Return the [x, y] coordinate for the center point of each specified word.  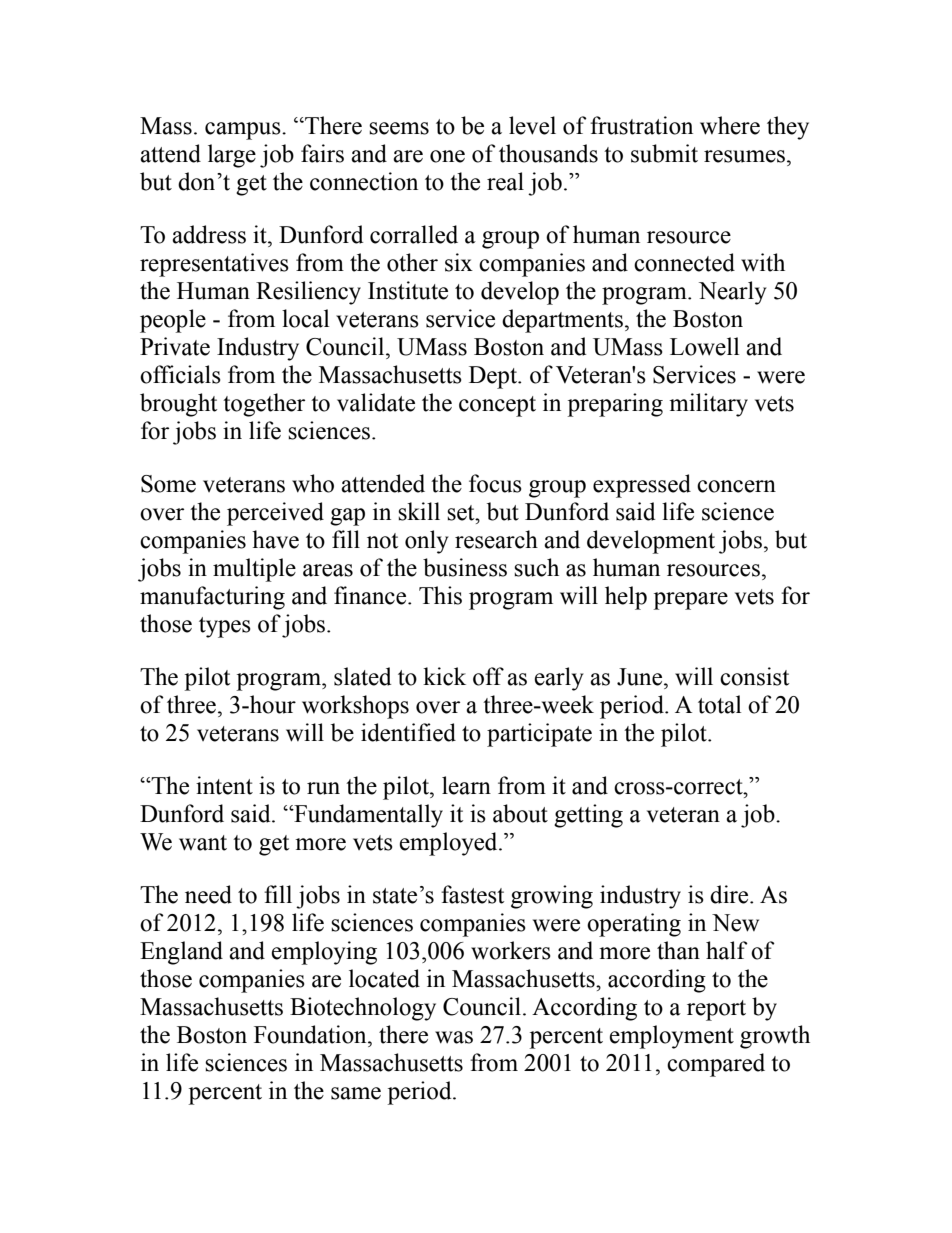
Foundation [311, 1034]
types [225, 627]
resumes [744, 156]
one [447, 156]
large [232, 156]
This [440, 595]
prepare [690, 601]
